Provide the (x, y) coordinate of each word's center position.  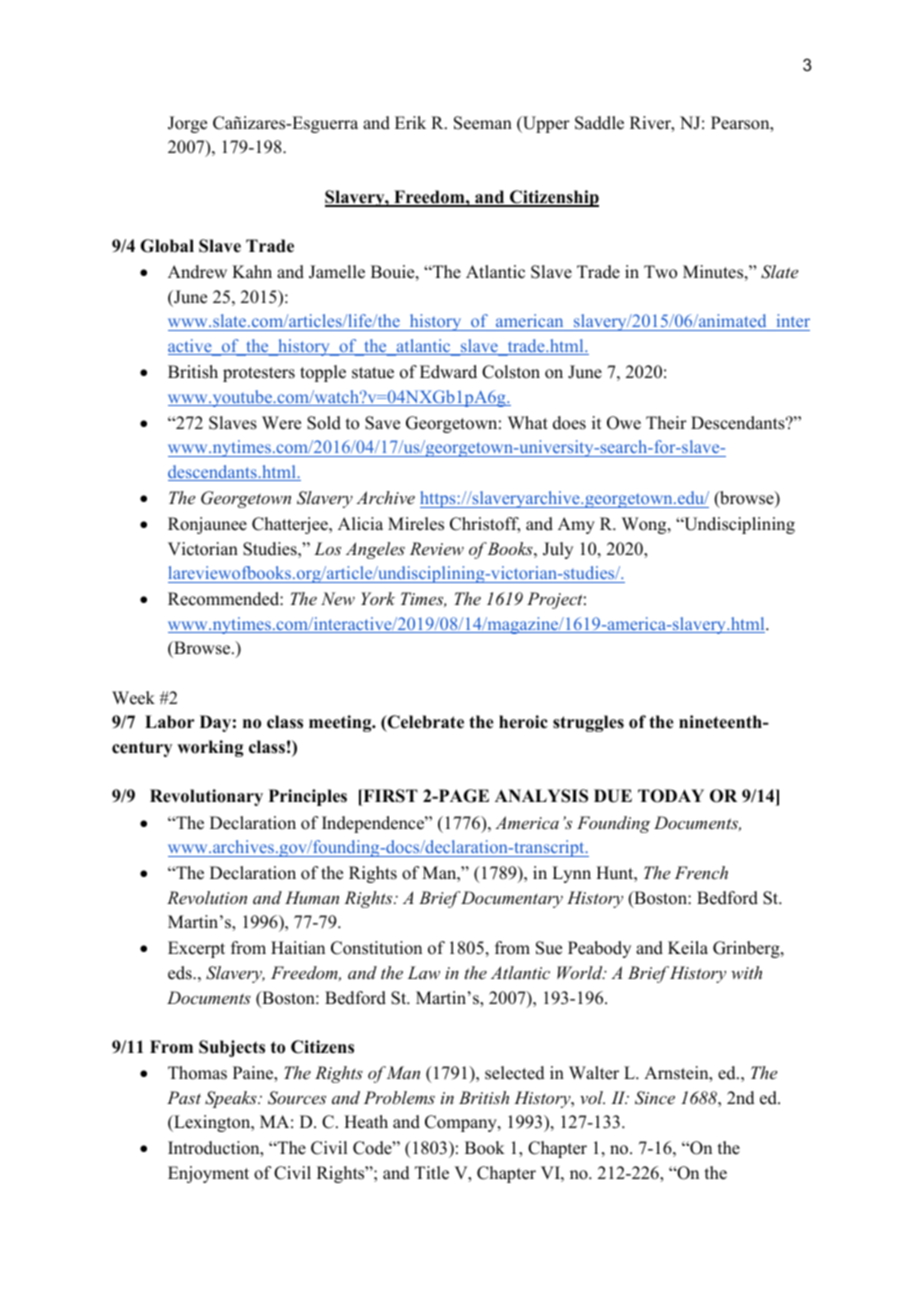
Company (462, 1123)
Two (660, 272)
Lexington (212, 1123)
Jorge (187, 124)
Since (655, 1098)
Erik (410, 122)
